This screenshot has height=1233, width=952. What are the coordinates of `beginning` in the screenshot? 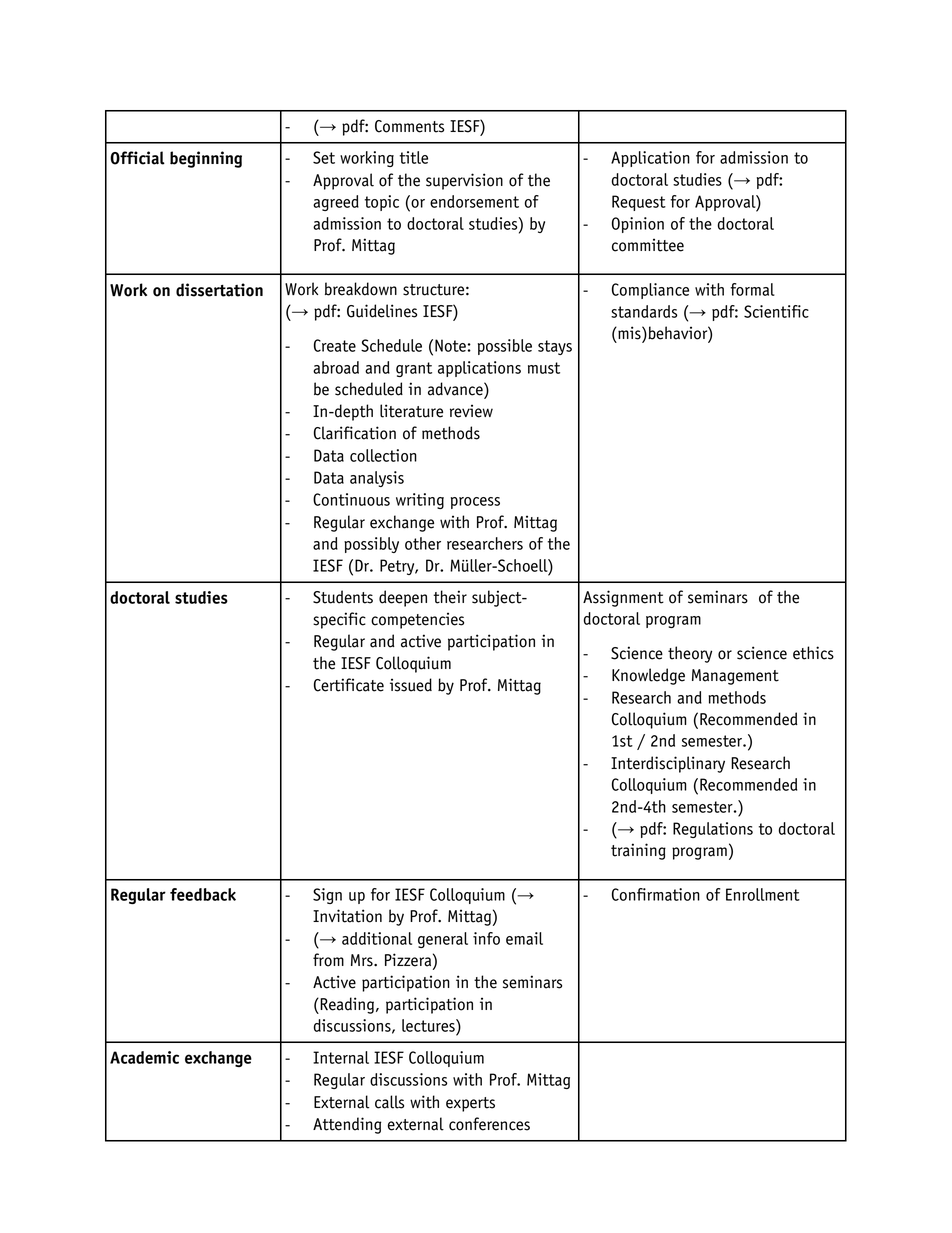 It's located at (206, 159).
